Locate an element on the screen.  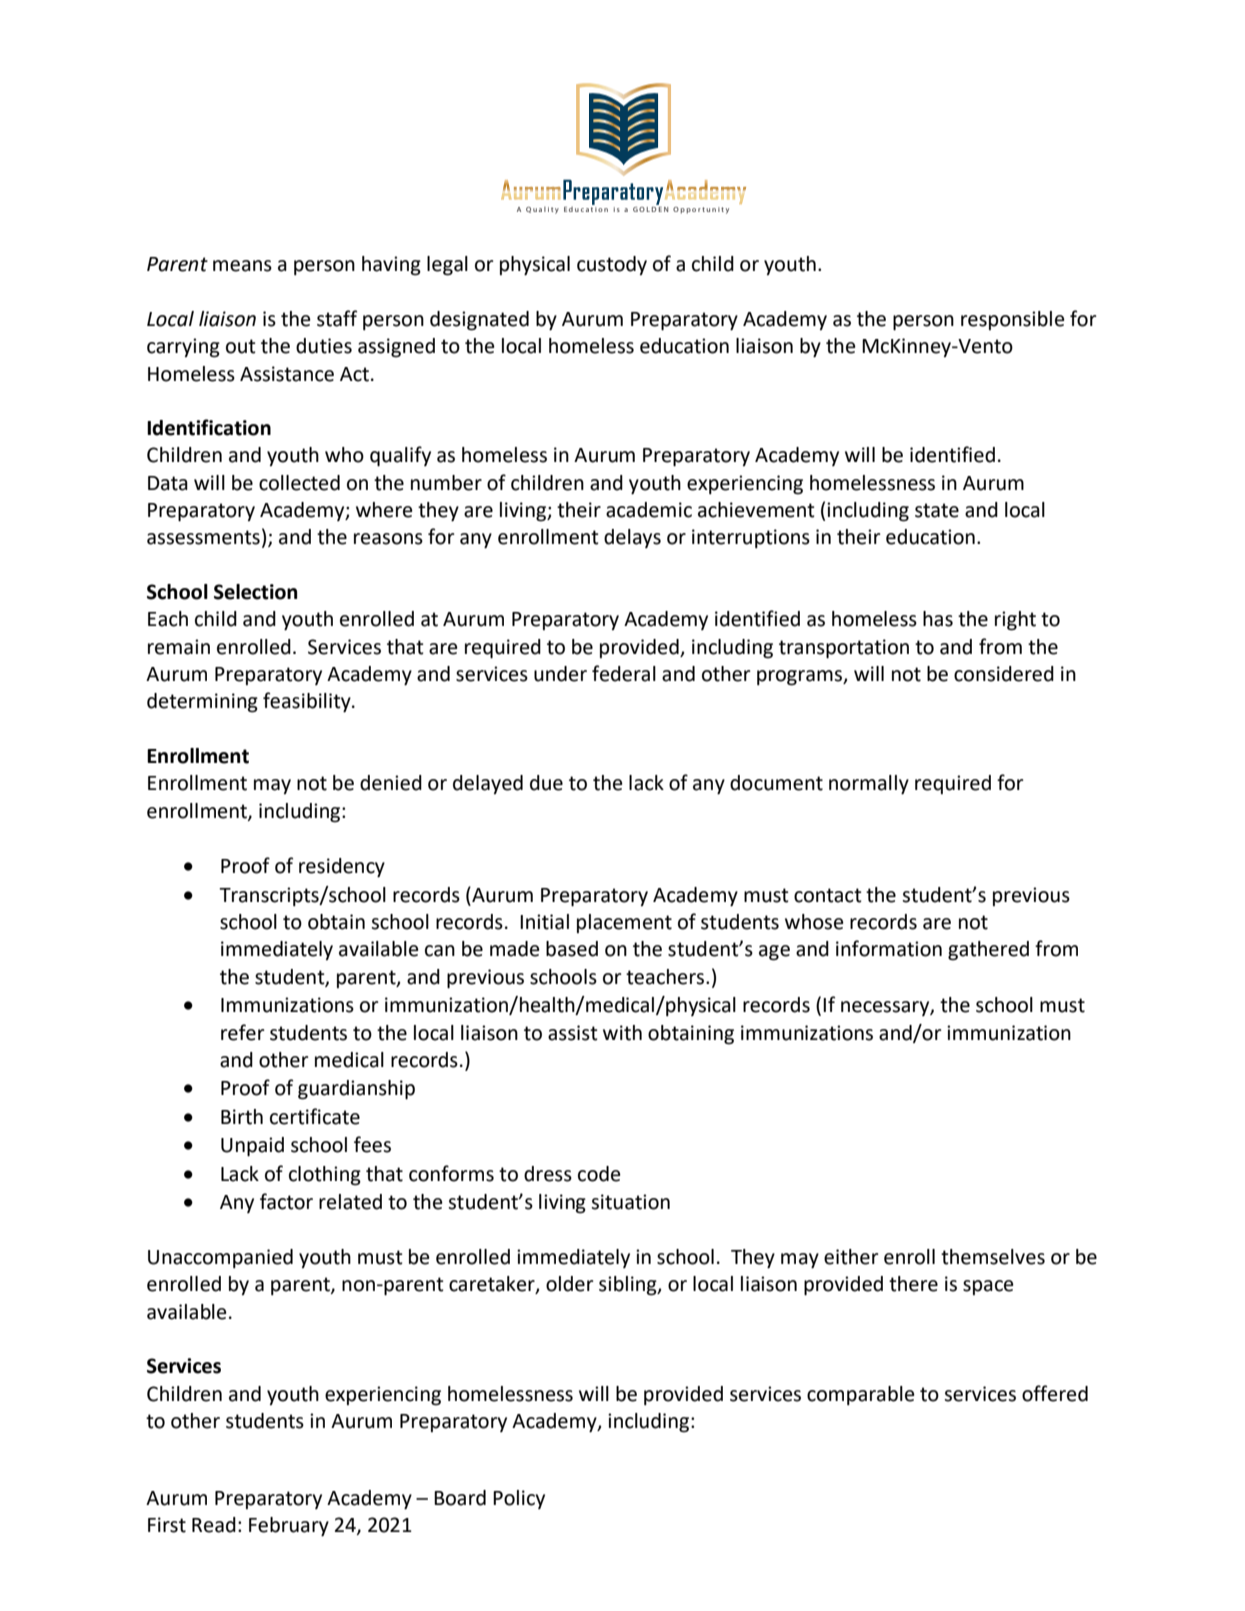
Selection is located at coordinates (255, 592).
